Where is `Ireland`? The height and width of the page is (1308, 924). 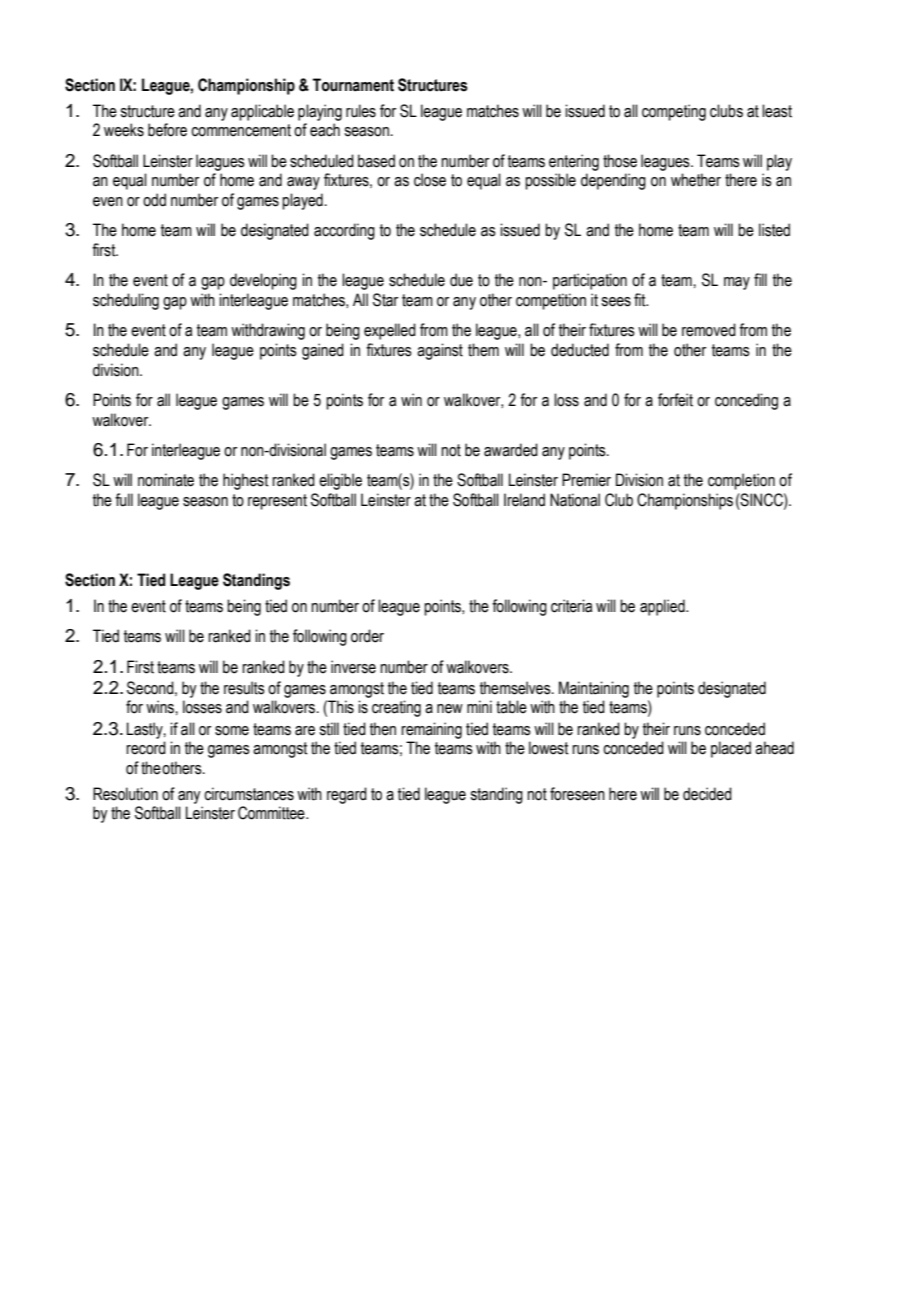 Ireland is located at coordinates (524, 500).
